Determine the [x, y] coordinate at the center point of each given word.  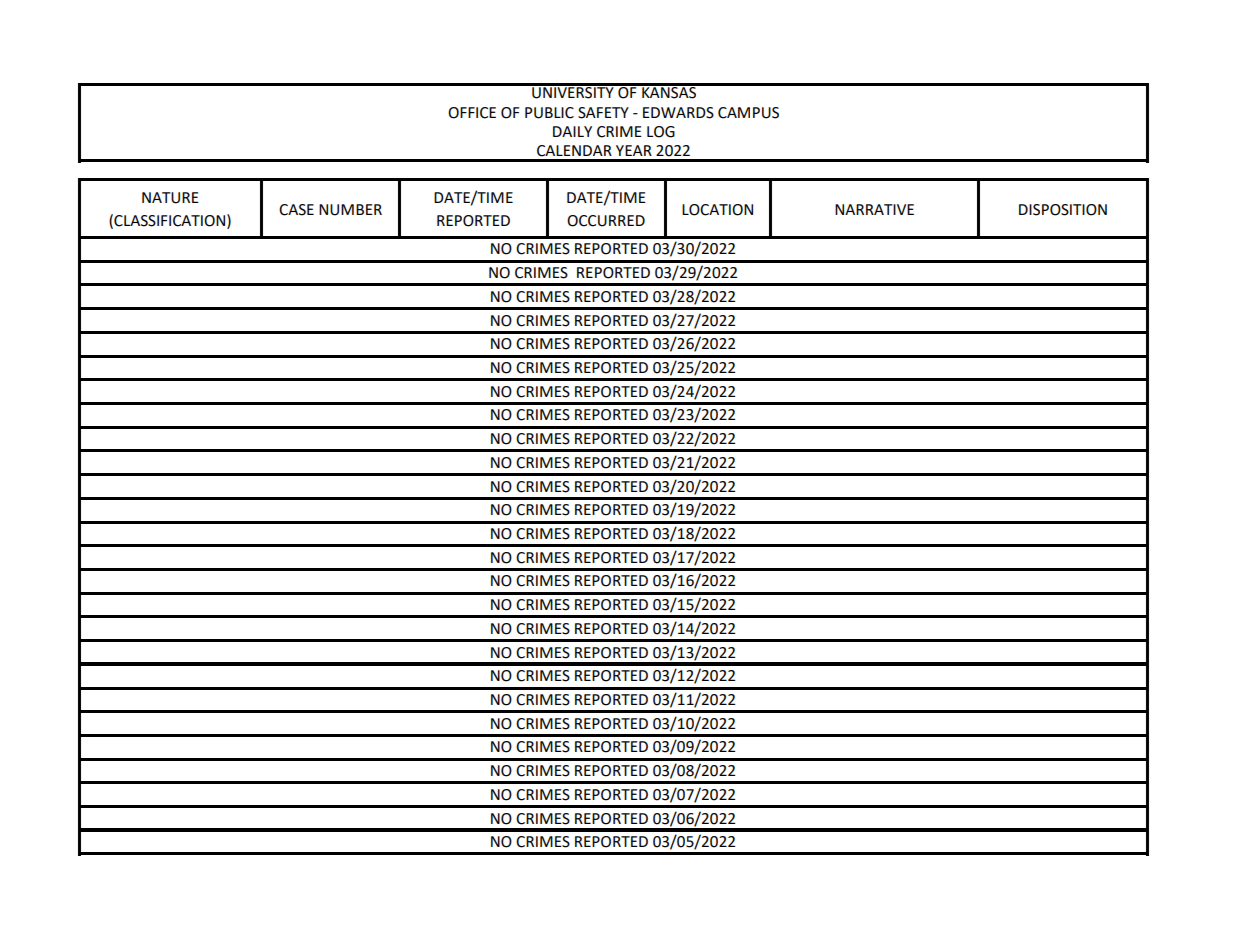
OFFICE [472, 113]
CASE [296, 210]
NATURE [170, 198]
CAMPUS [748, 113]
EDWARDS [678, 113]
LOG [661, 132]
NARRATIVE [874, 209]
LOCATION [717, 210]
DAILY [572, 131]
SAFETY [603, 113]
